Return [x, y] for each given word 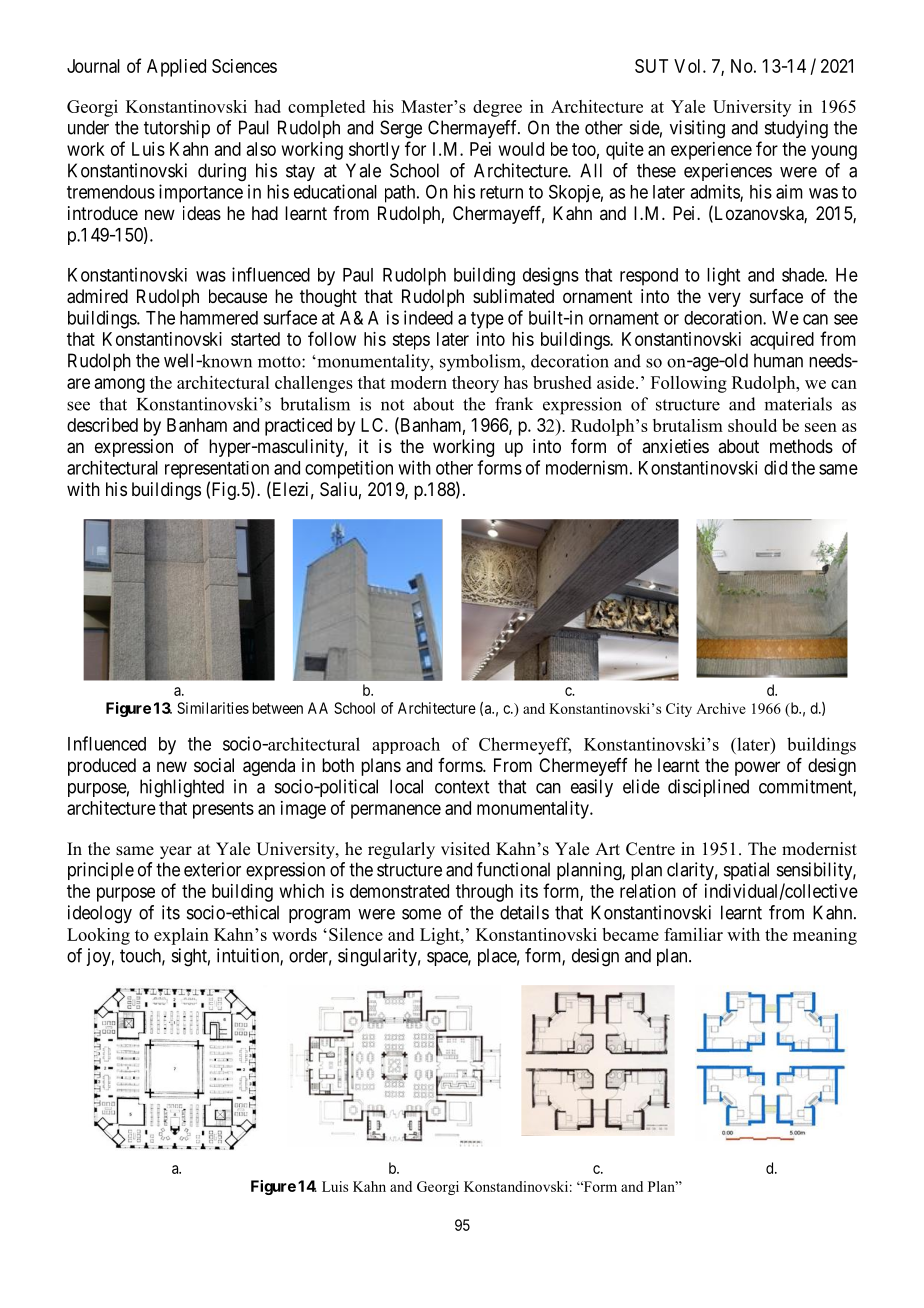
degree [497, 108]
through [484, 893]
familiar [693, 934]
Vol [689, 66]
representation [217, 470]
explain [181, 936]
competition [349, 469]
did [775, 467]
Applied [176, 68]
